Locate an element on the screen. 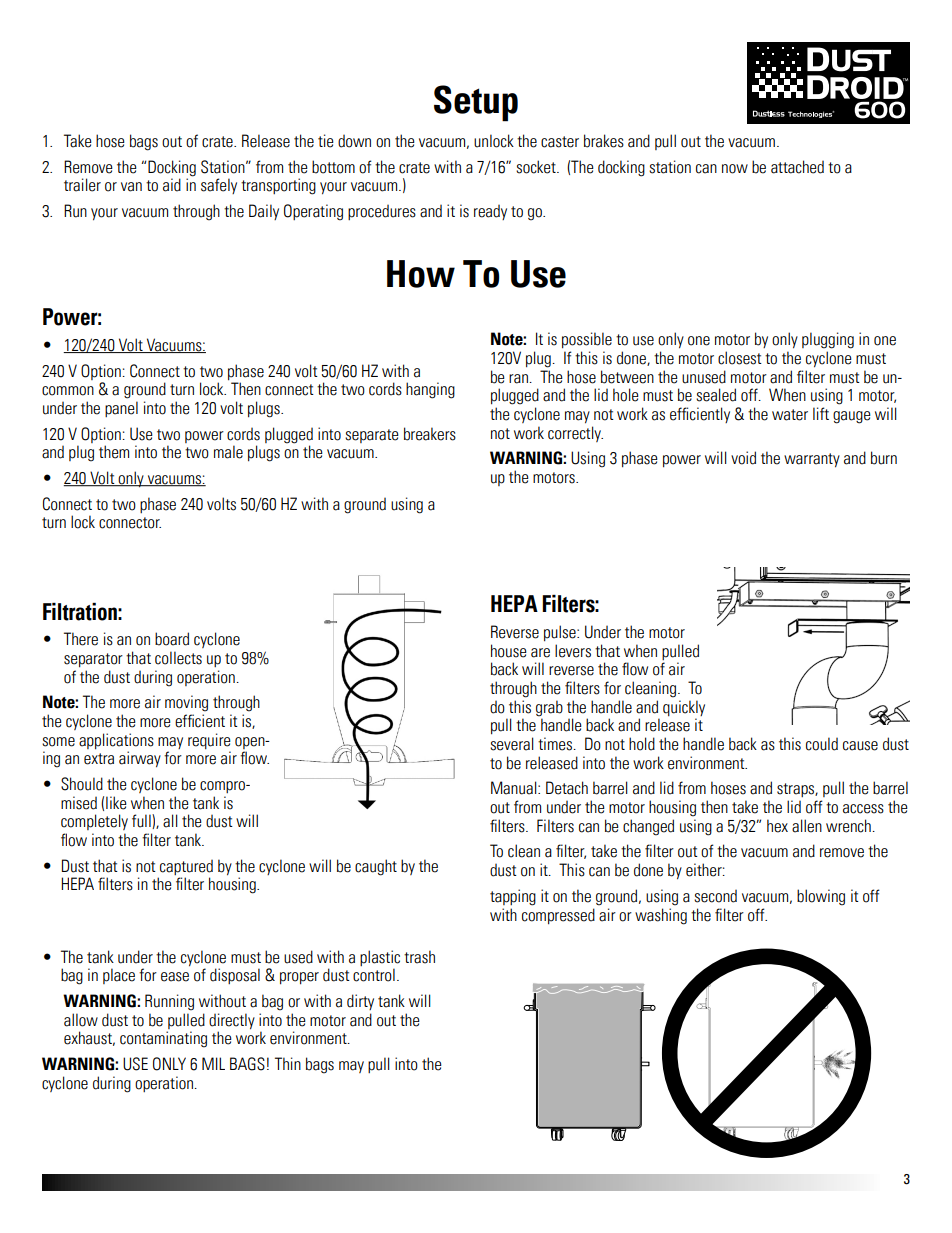 The width and height of the screenshot is (952, 1233). house is located at coordinates (509, 651).
